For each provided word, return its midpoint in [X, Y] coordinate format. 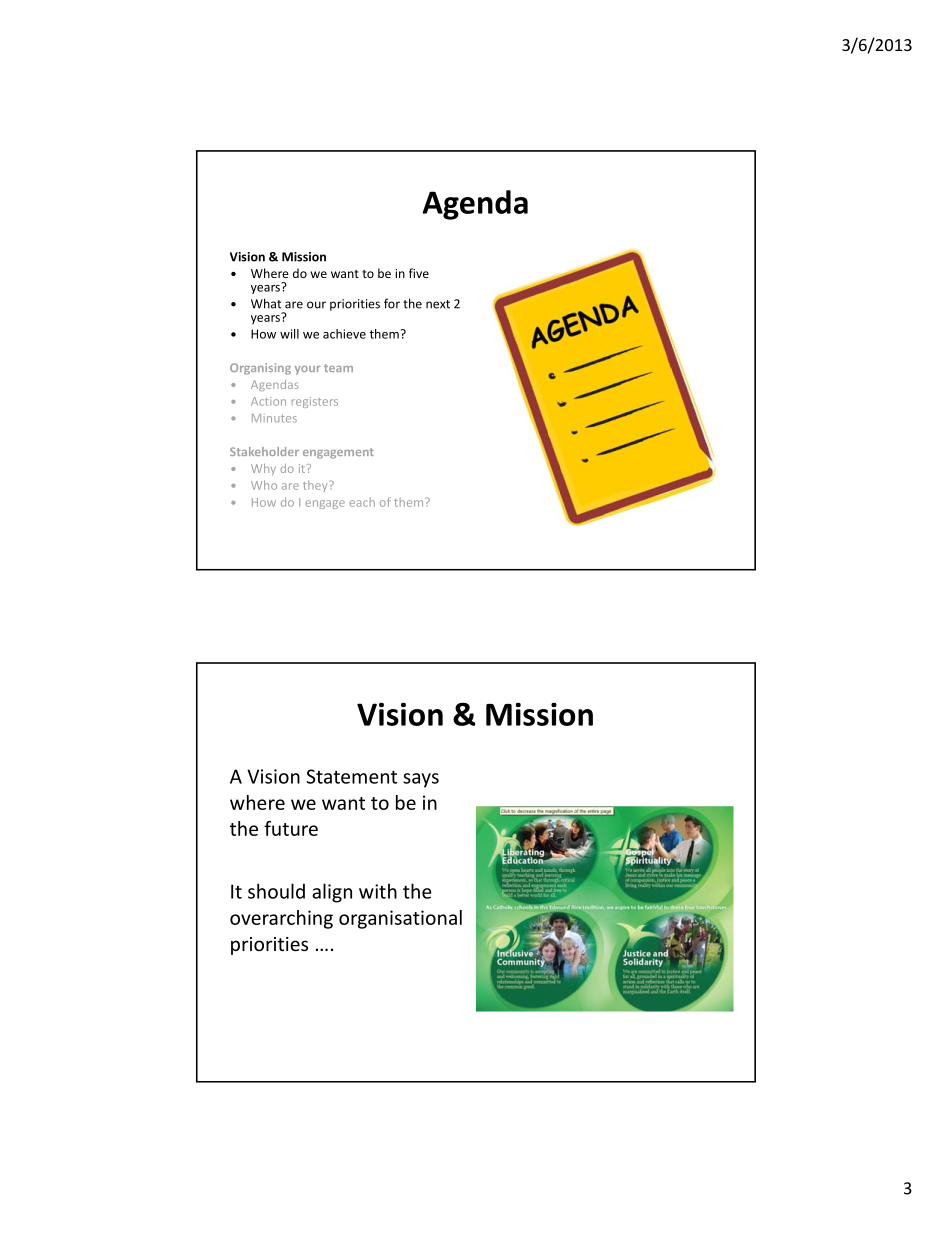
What [266, 303]
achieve [344, 334]
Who [264, 485]
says [421, 780]
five [419, 273]
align [332, 893]
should [276, 891]
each [362, 502]
